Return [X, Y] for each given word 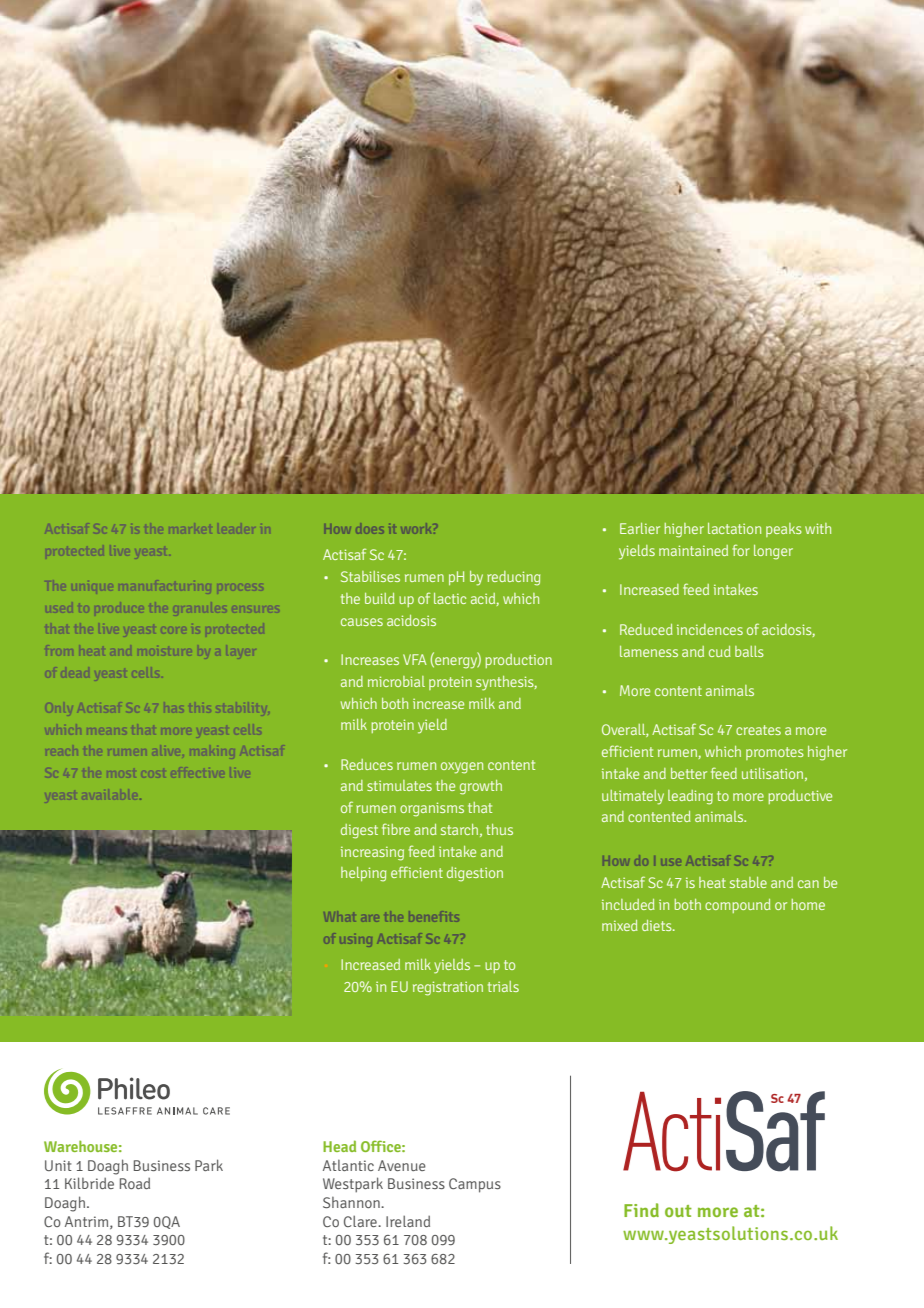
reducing [513, 578]
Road [135, 1183]
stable [748, 882]
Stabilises [370, 576]
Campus [475, 1185]
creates [758, 730]
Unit [58, 1165]
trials [503, 986]
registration [448, 988]
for [741, 550]
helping [363, 874]
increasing [372, 854]
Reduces [367, 764]
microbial [396, 681]
